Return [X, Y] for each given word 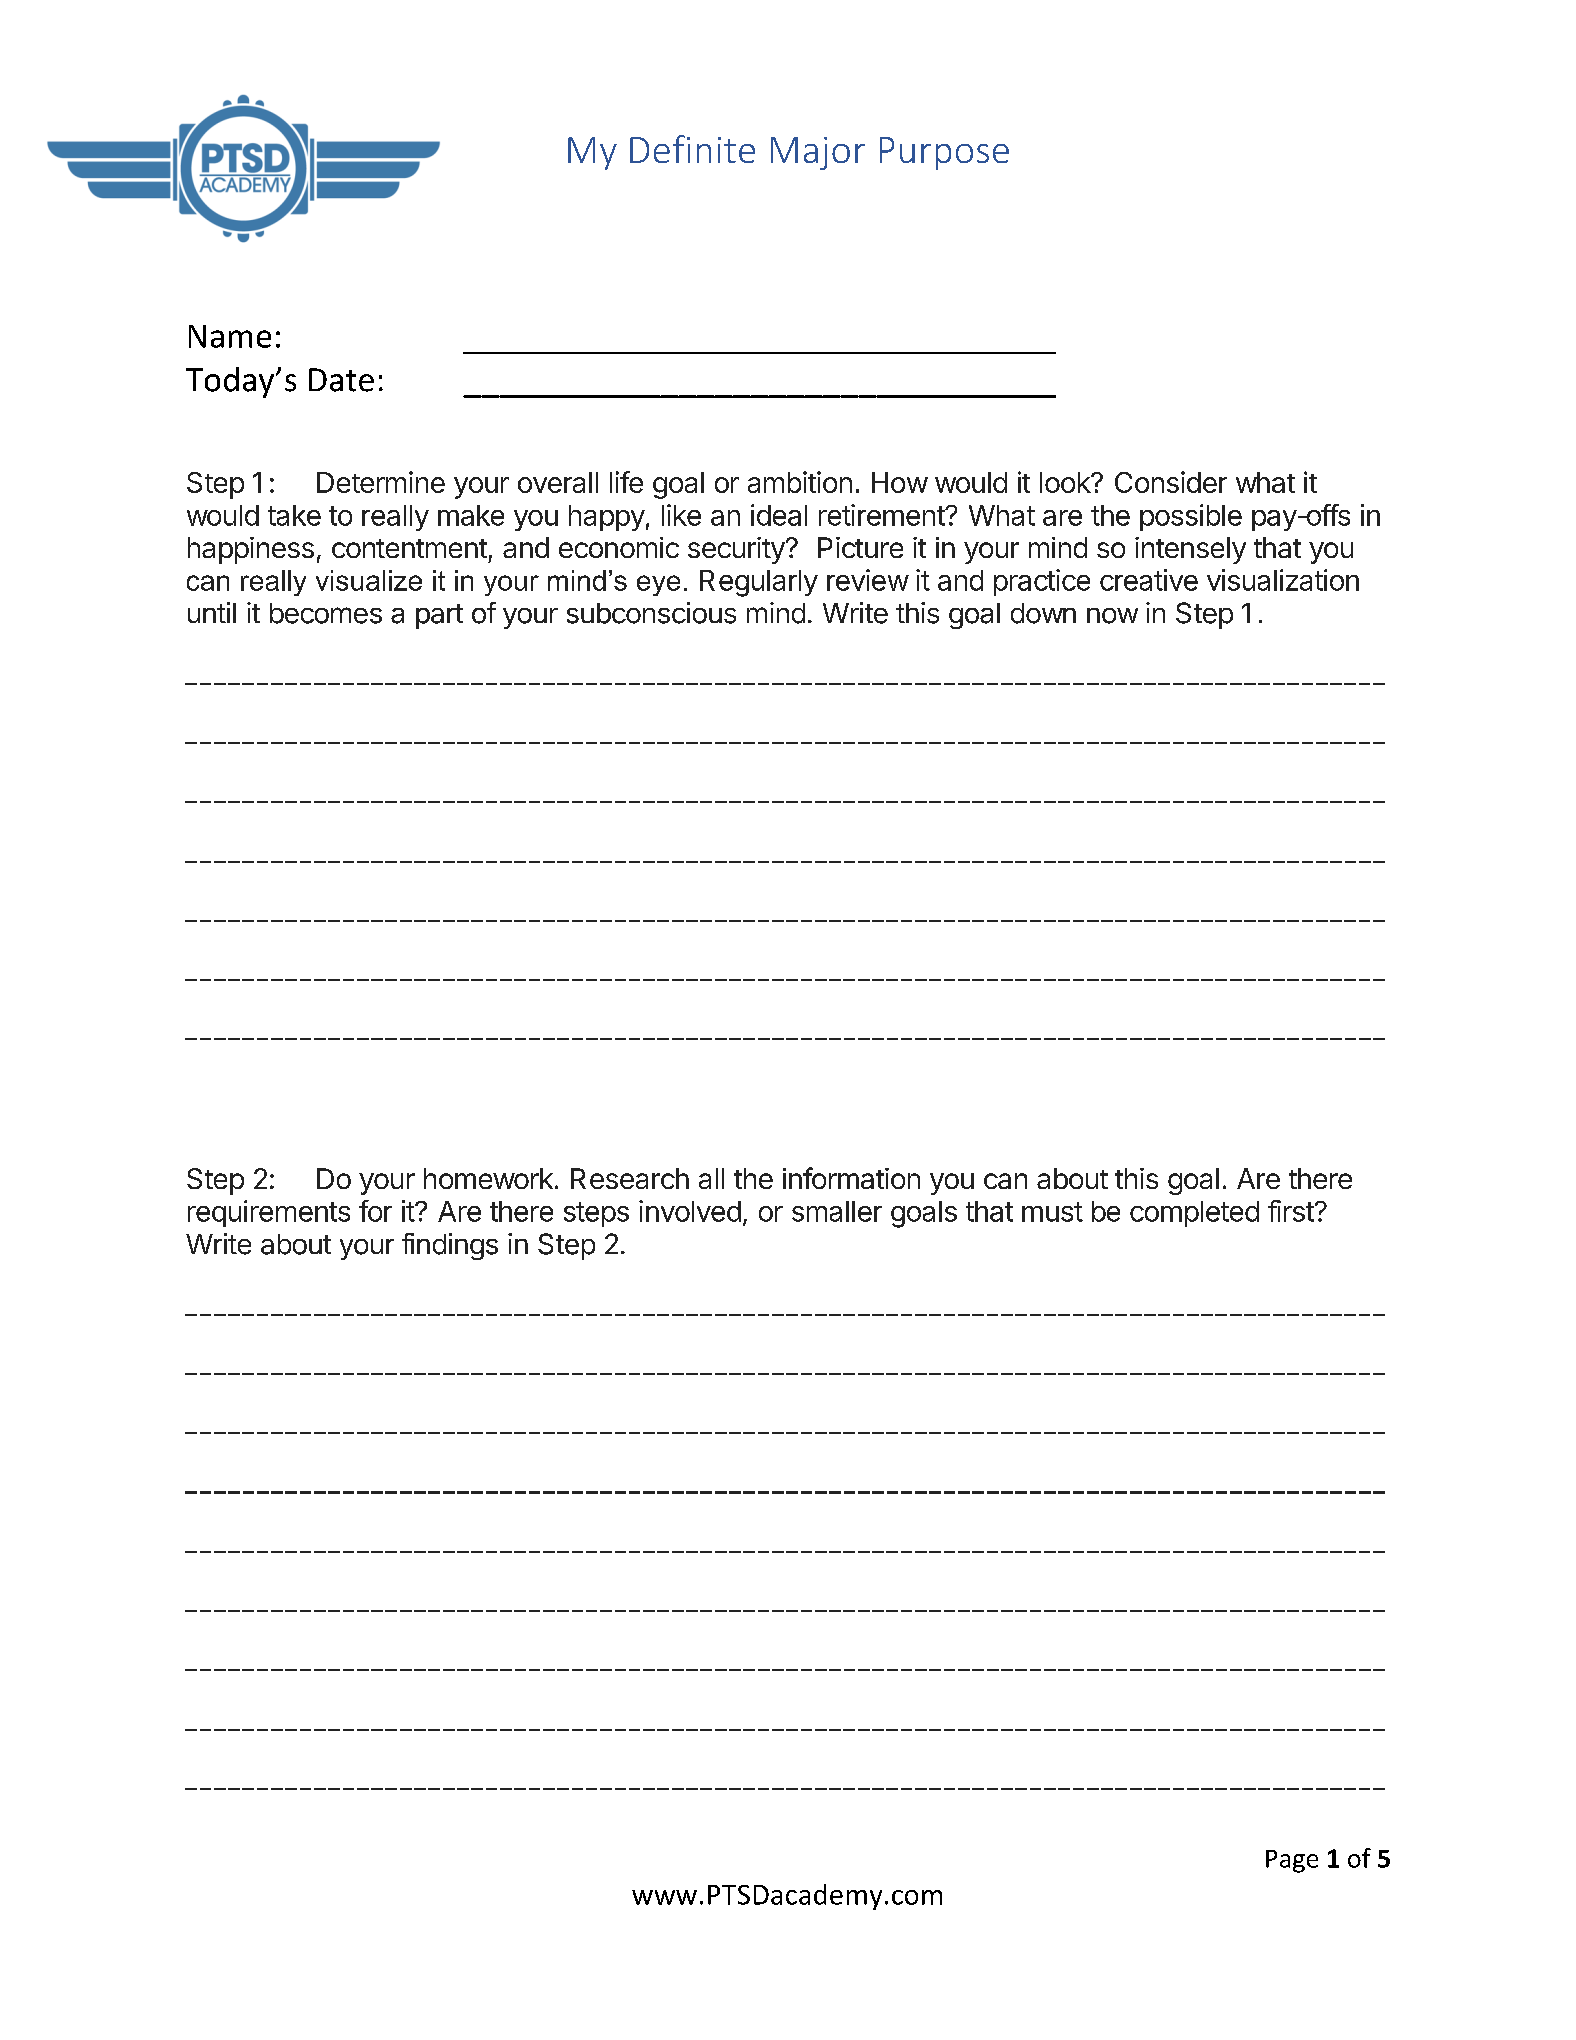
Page [1292, 1861]
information [851, 1178]
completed [1194, 1214]
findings [450, 1246]
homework [488, 1178]
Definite [692, 149]
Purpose [944, 153]
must [1052, 1212]
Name [230, 336]
